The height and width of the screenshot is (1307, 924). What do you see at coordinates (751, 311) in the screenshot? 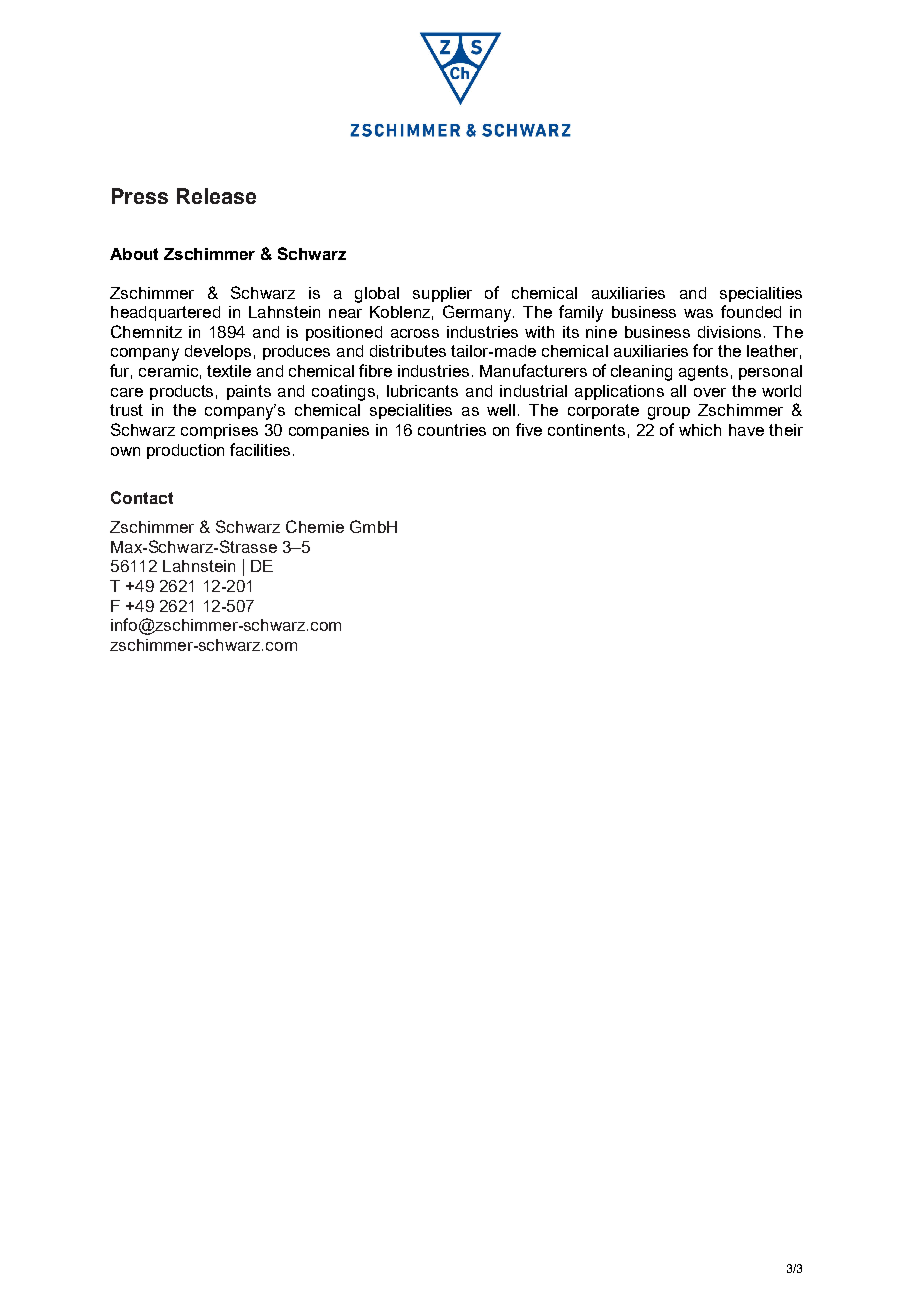
I see `founded` at bounding box center [751, 311].
